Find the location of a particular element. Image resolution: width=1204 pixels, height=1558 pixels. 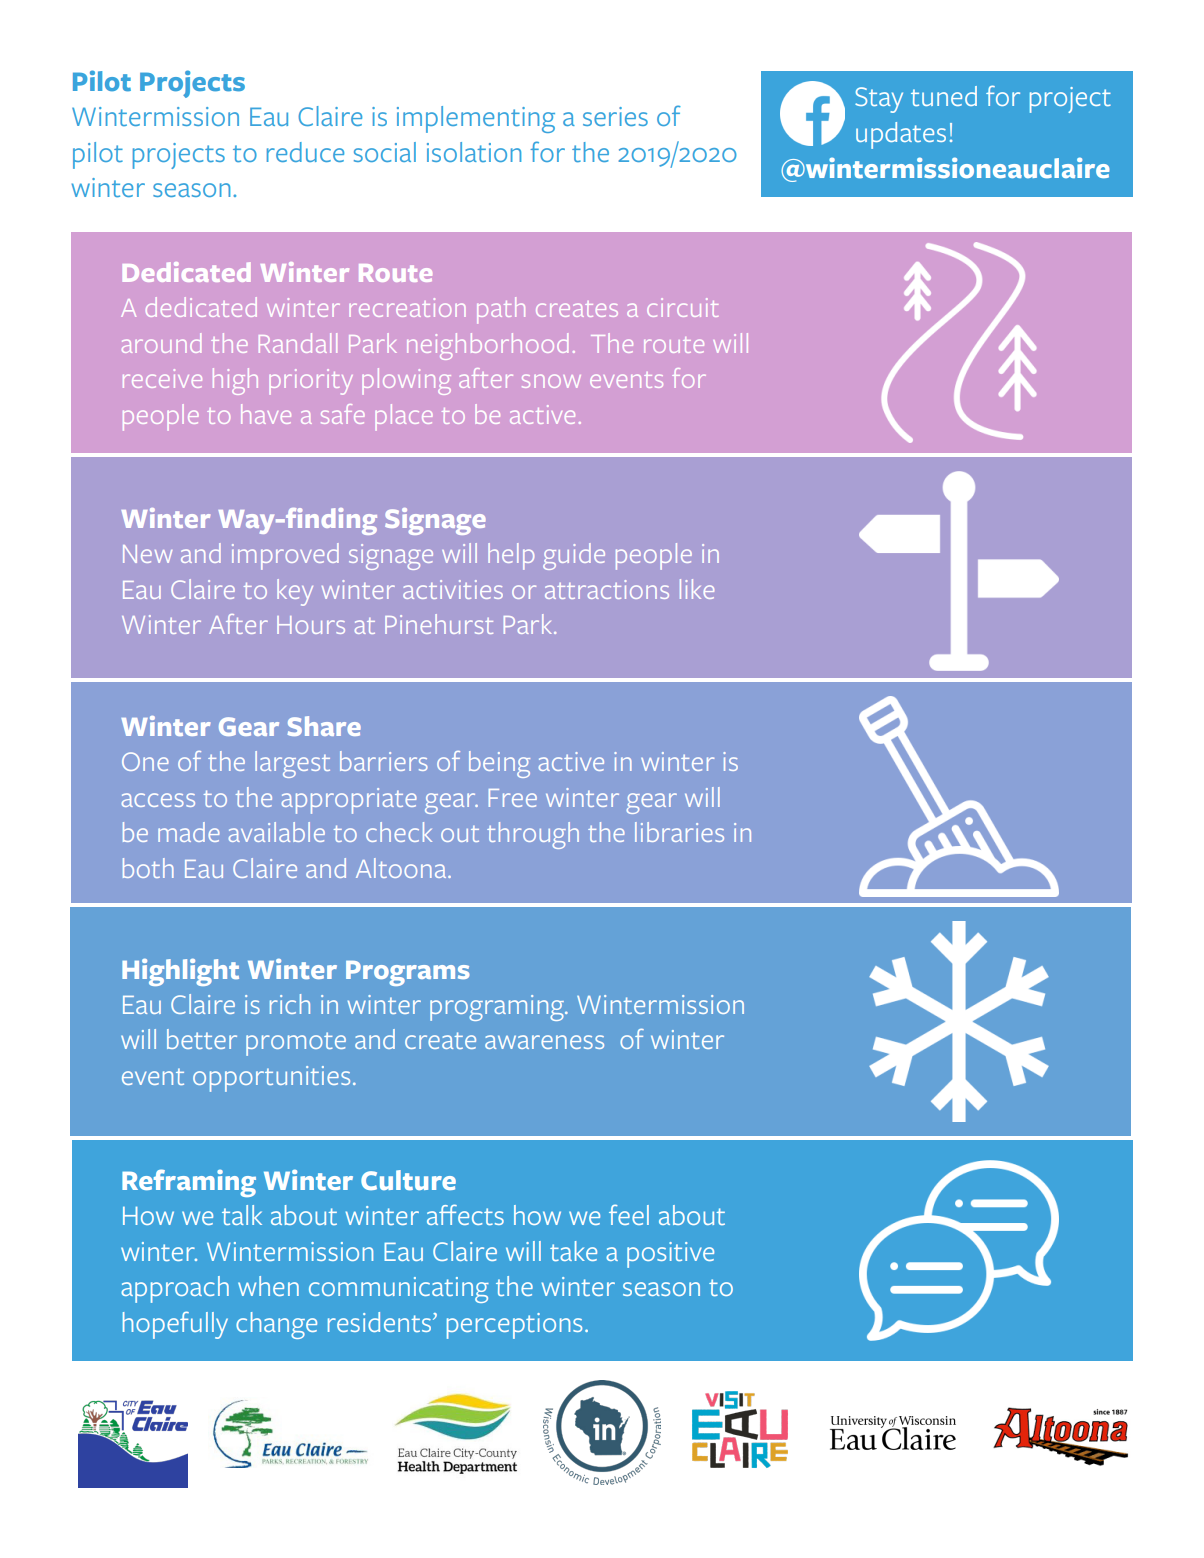

Stay is located at coordinates (879, 100).
